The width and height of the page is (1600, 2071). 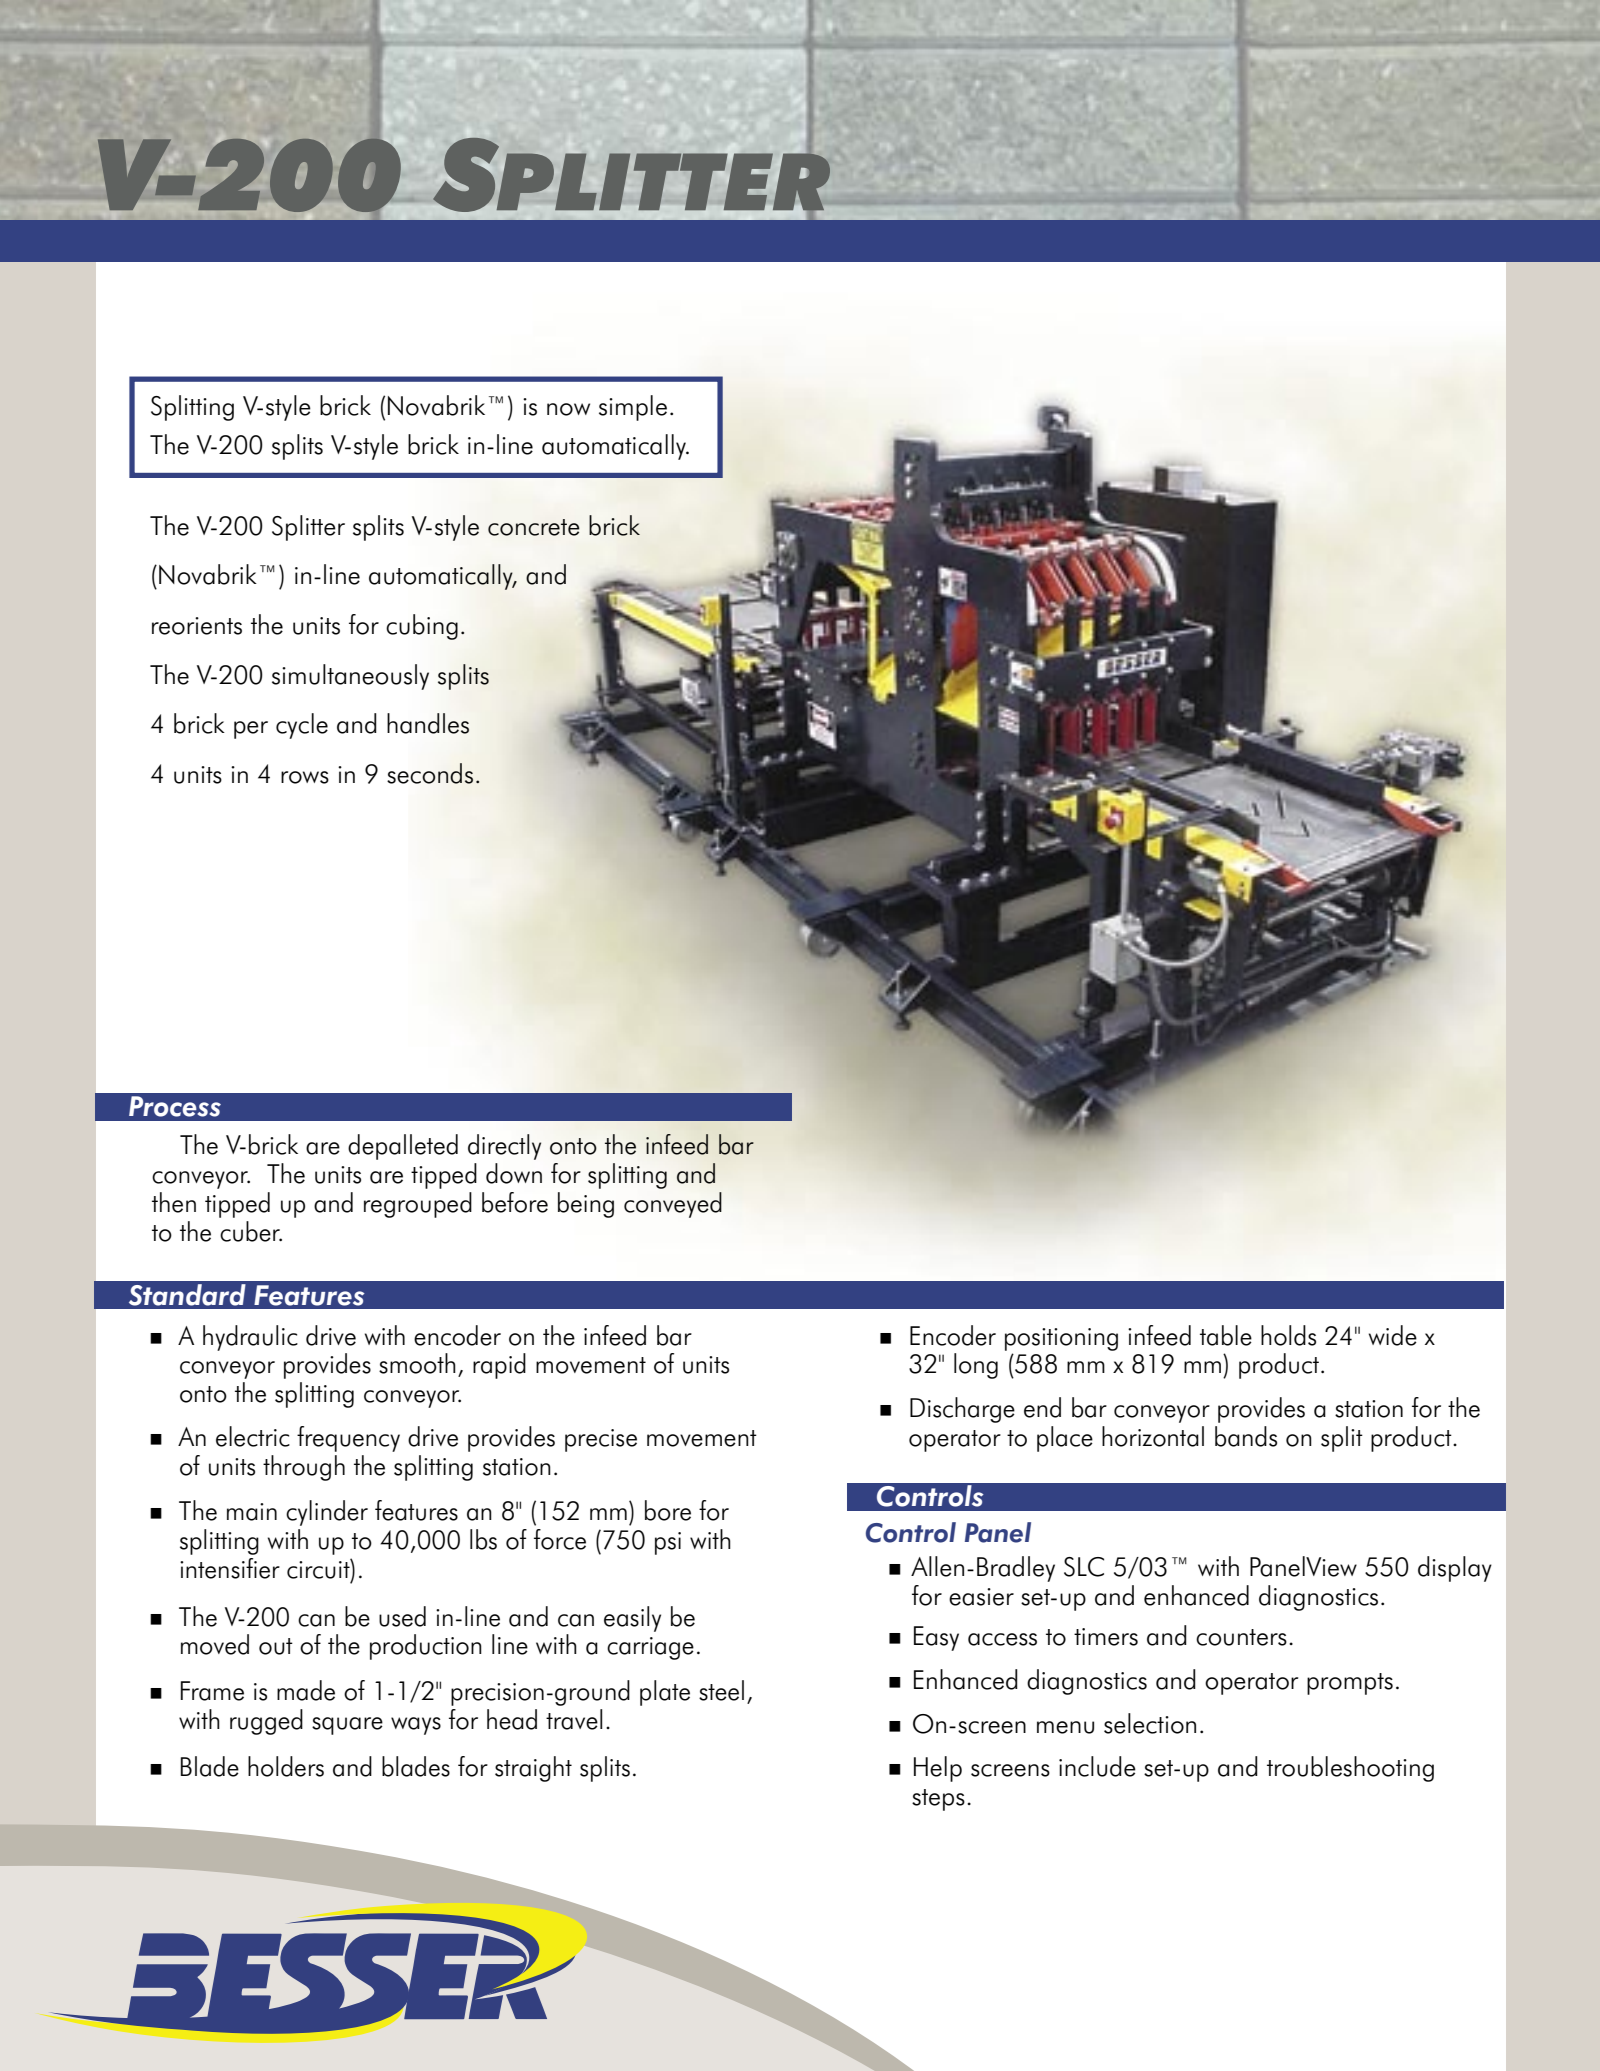 What do you see at coordinates (430, 773) in the page?
I see `seconds` at bounding box center [430, 773].
